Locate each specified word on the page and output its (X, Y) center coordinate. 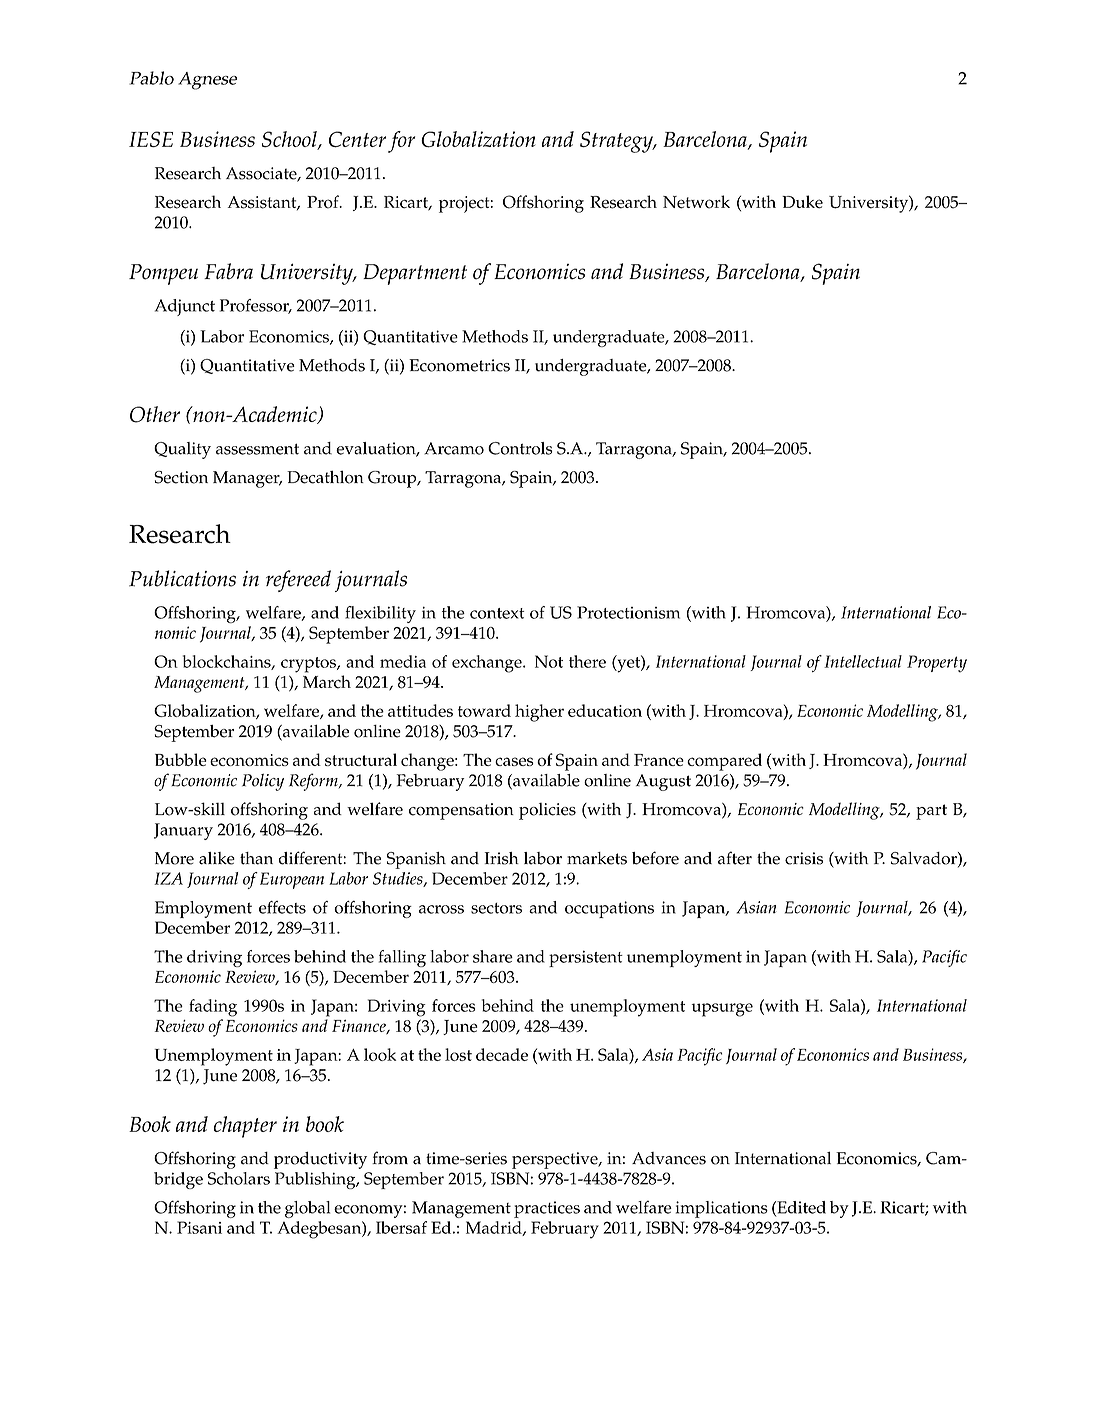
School (290, 140)
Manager (247, 479)
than (256, 858)
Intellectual (863, 661)
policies (547, 811)
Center (357, 139)
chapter (245, 1127)
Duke (802, 202)
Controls (520, 448)
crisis (804, 858)
